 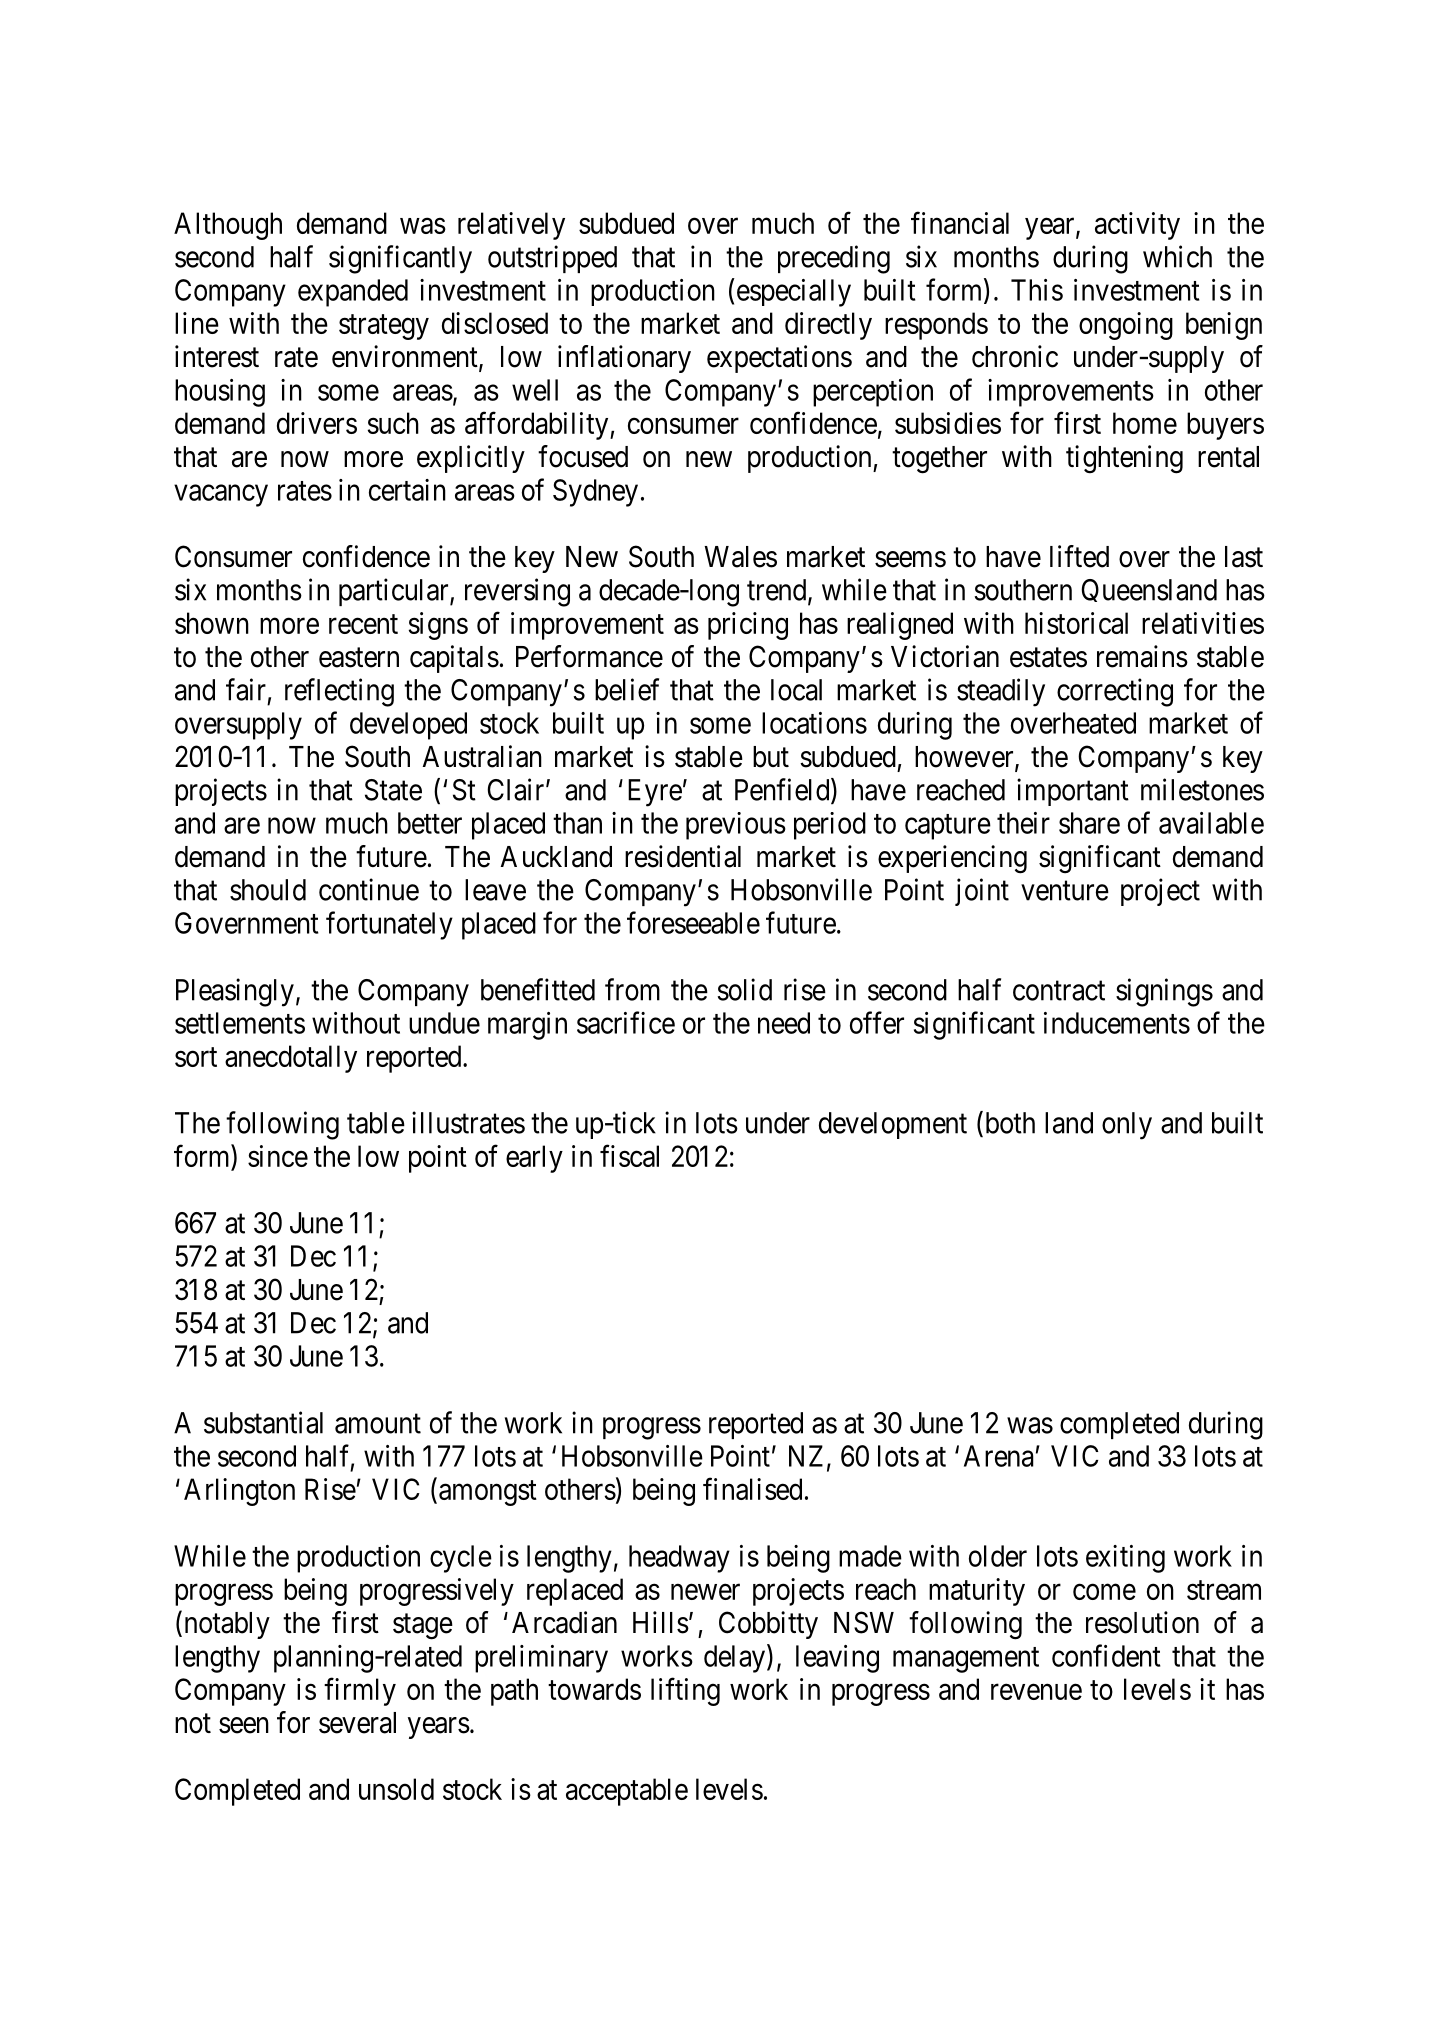 I want to click on activity, so click(x=1137, y=226).
